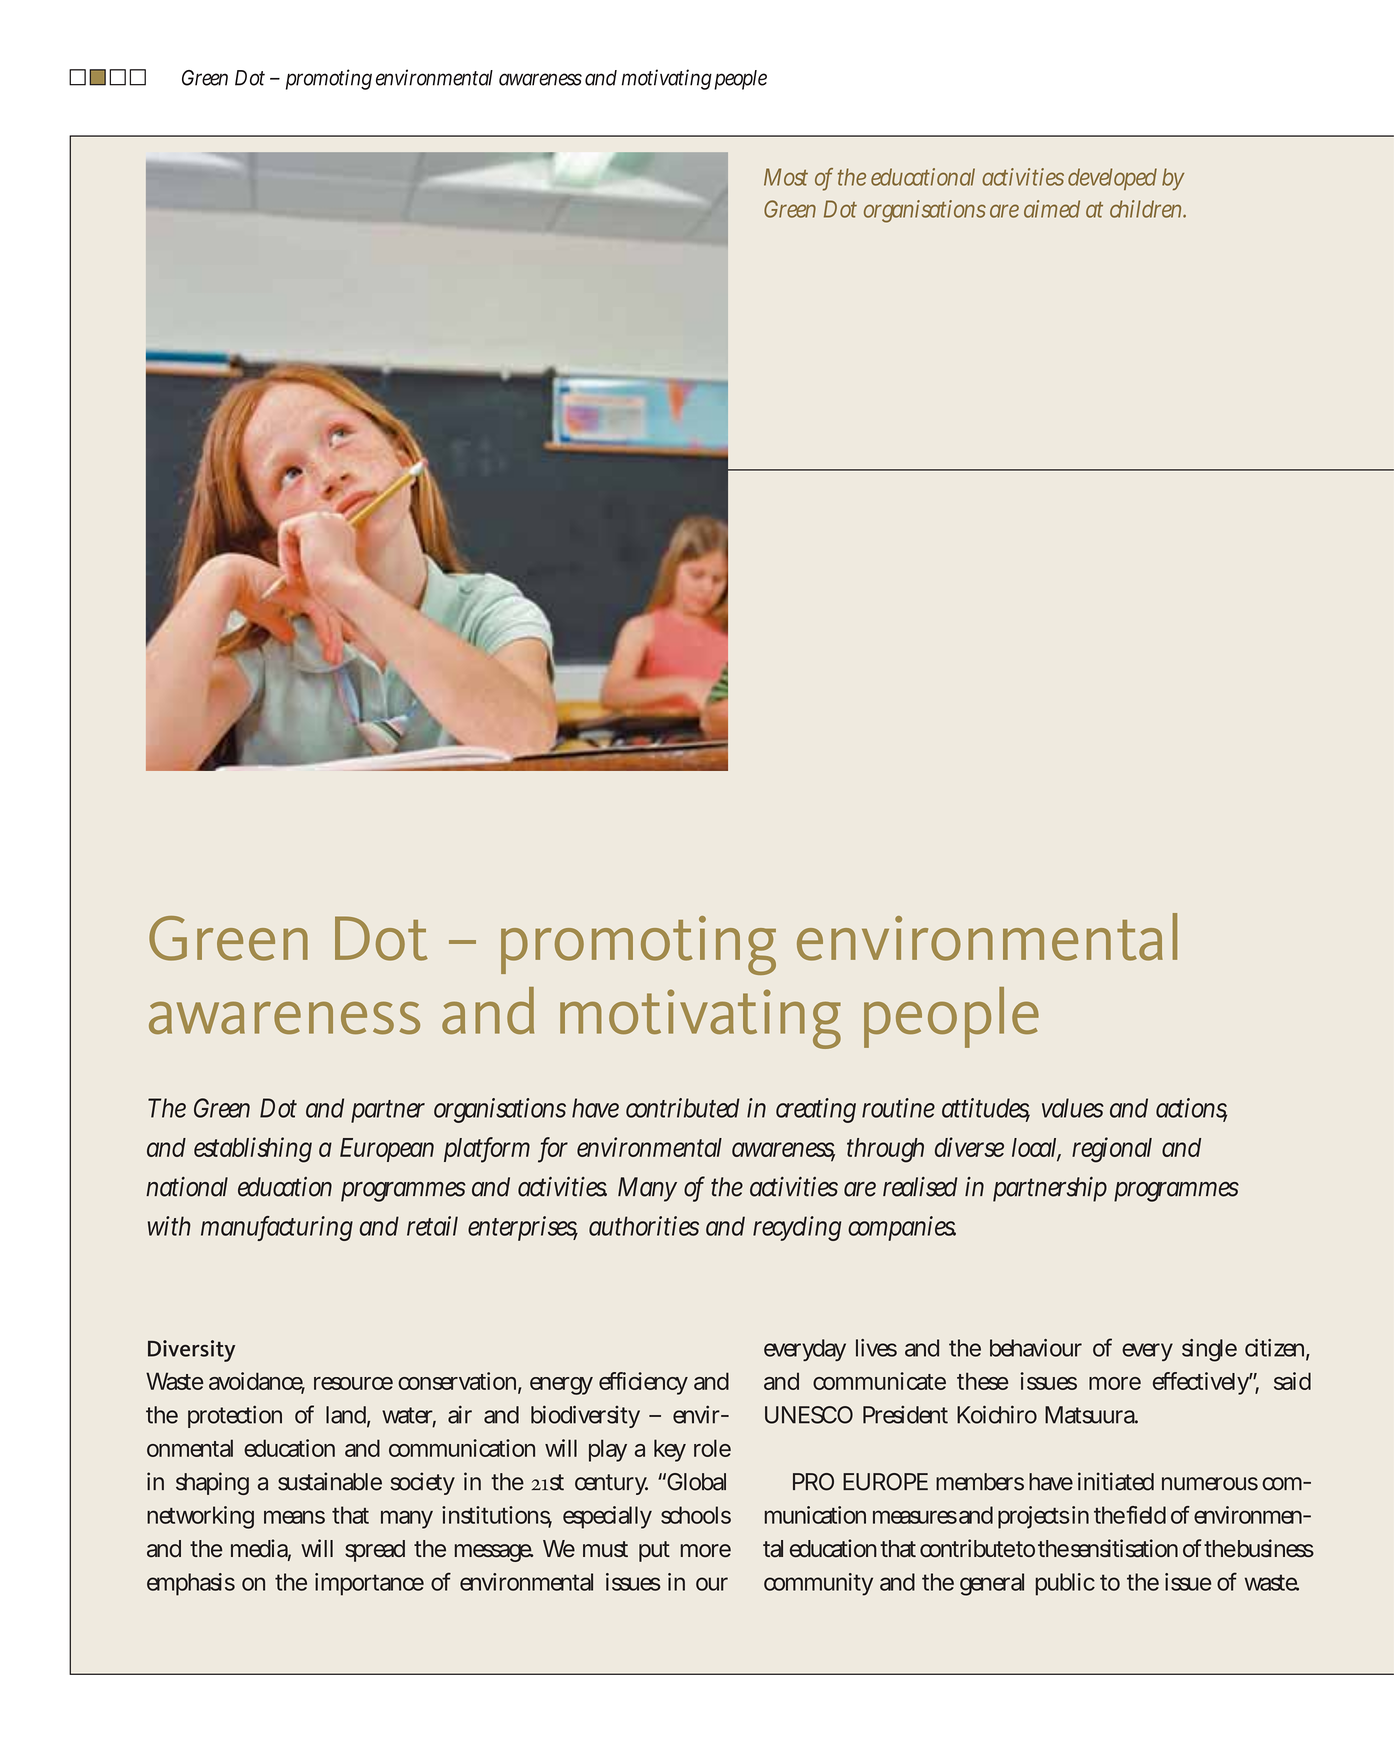 Image resolution: width=1394 pixels, height=1743 pixels. What do you see at coordinates (487, 1150) in the page?
I see `platform` at bounding box center [487, 1150].
